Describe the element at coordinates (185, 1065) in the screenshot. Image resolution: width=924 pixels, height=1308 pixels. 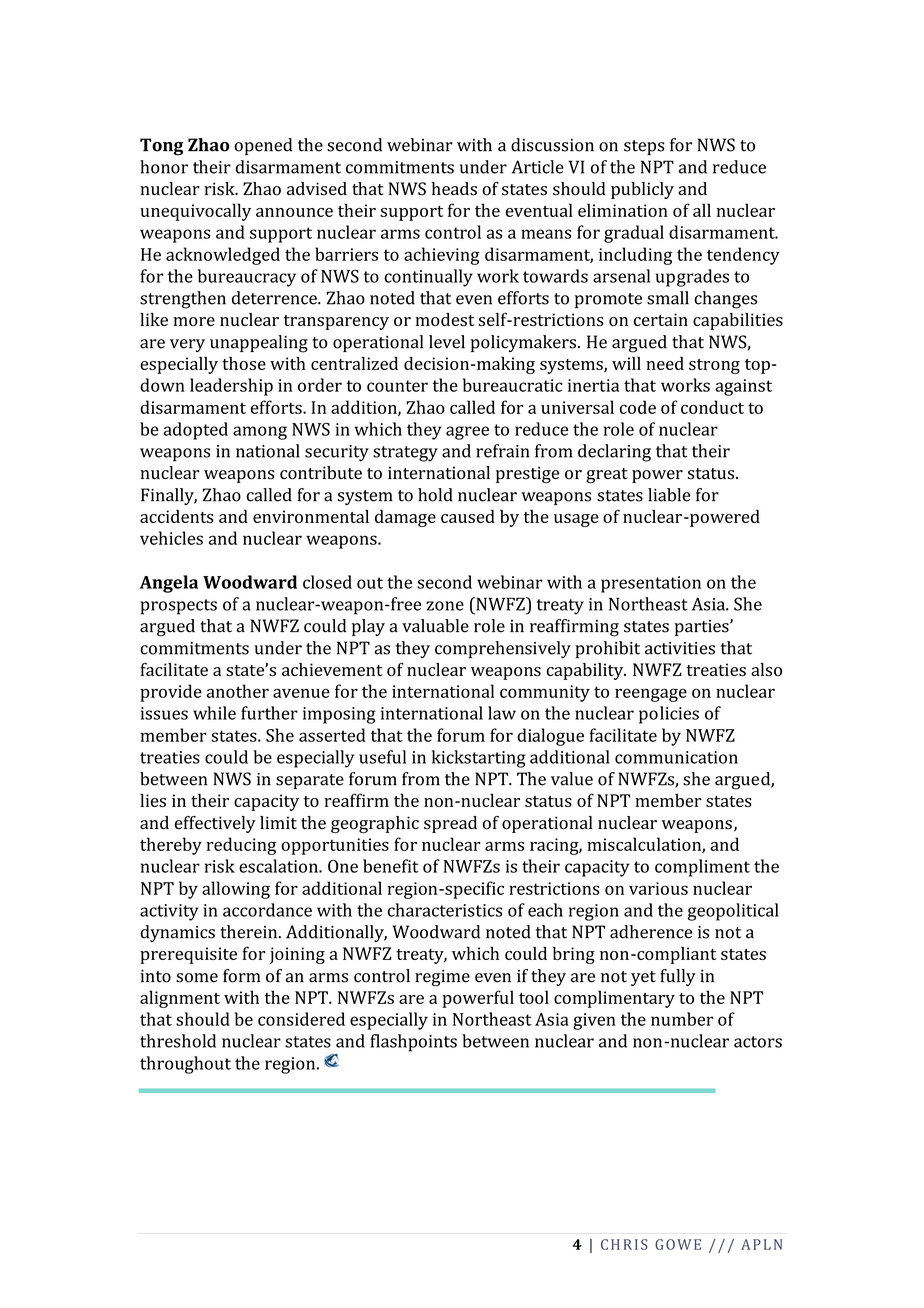
I see `throughout` at that location.
